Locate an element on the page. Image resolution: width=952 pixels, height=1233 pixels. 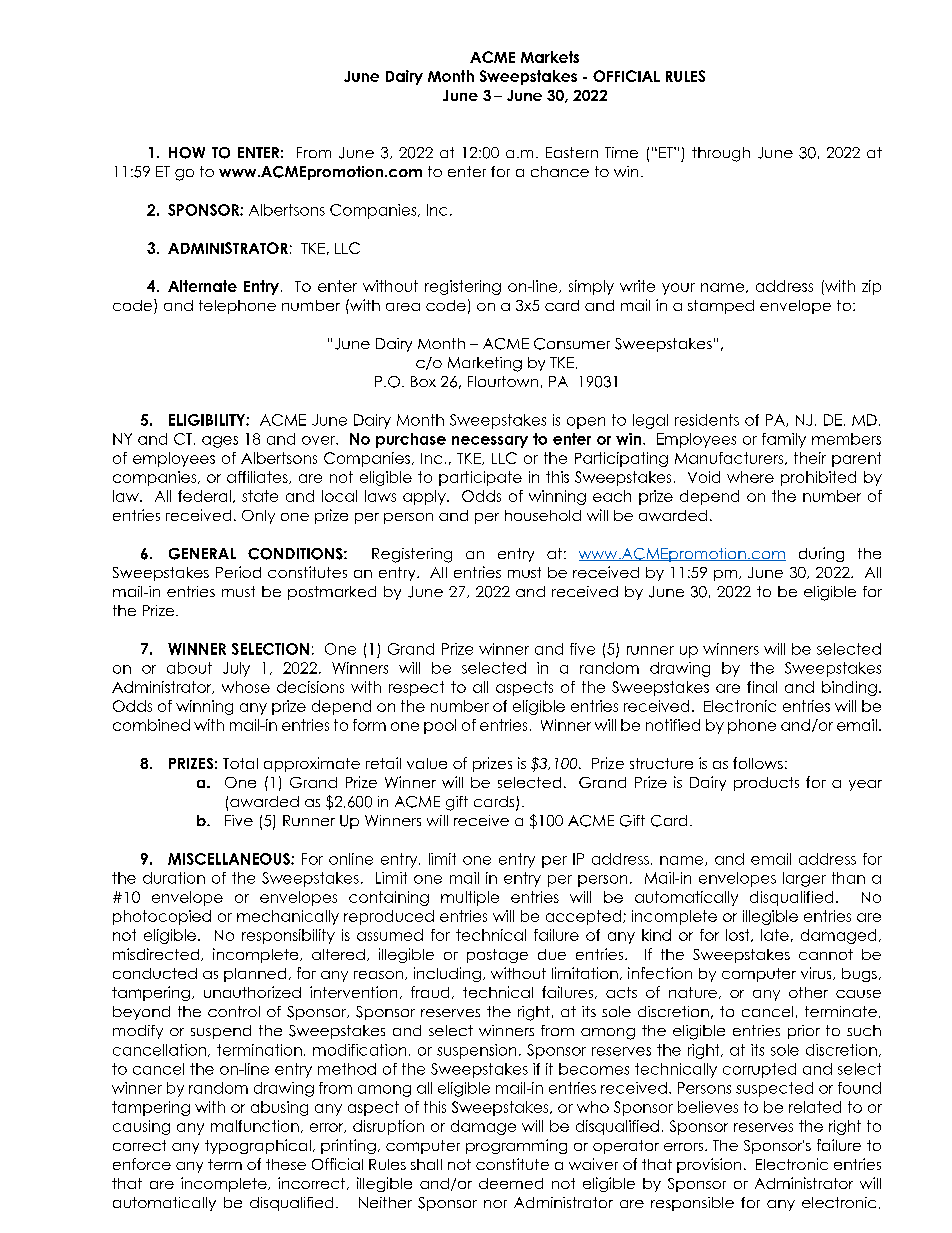
July is located at coordinates (236, 669).
